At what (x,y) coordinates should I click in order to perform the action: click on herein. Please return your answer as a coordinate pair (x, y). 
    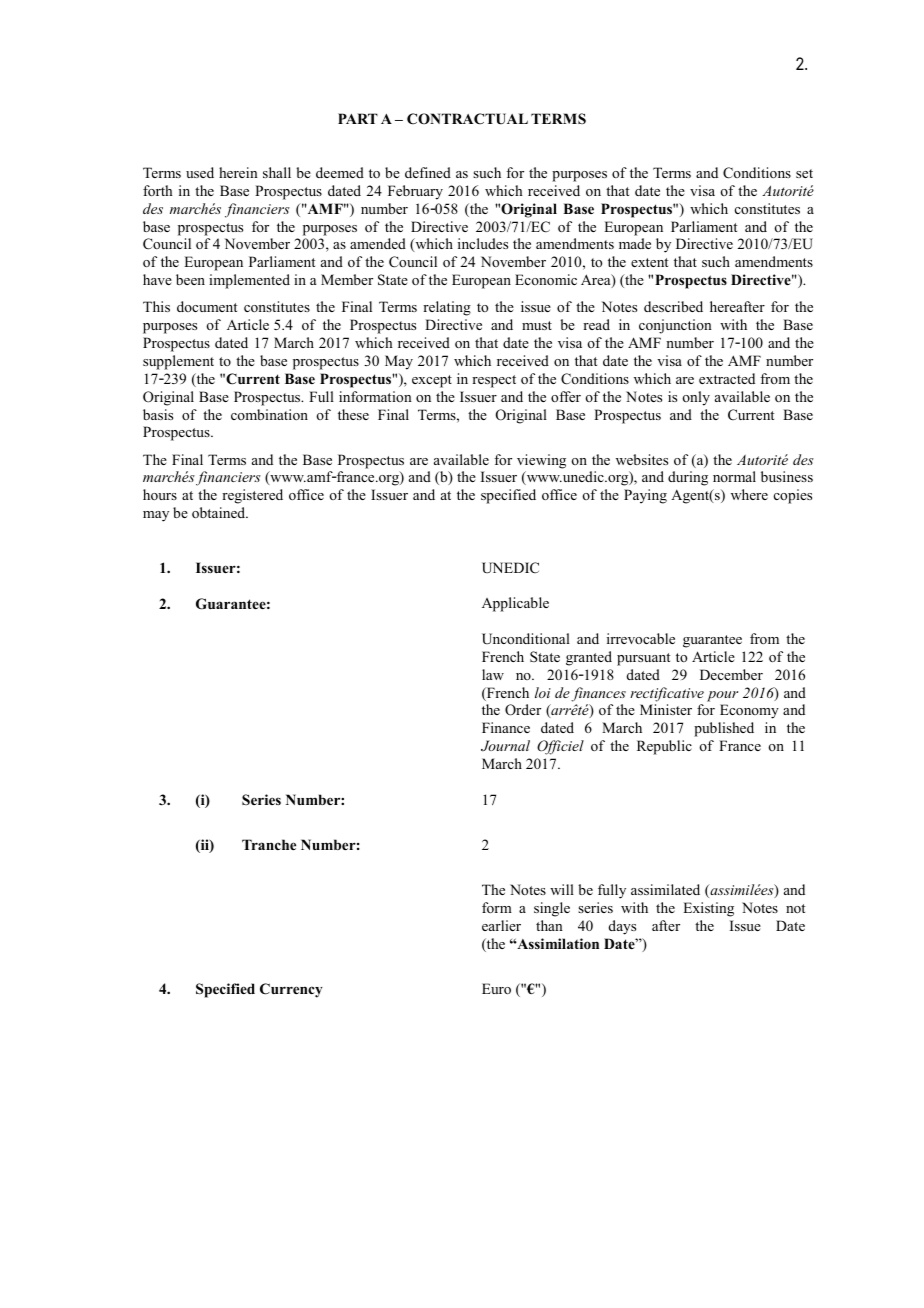
    Looking at the image, I should click on (238, 172).
